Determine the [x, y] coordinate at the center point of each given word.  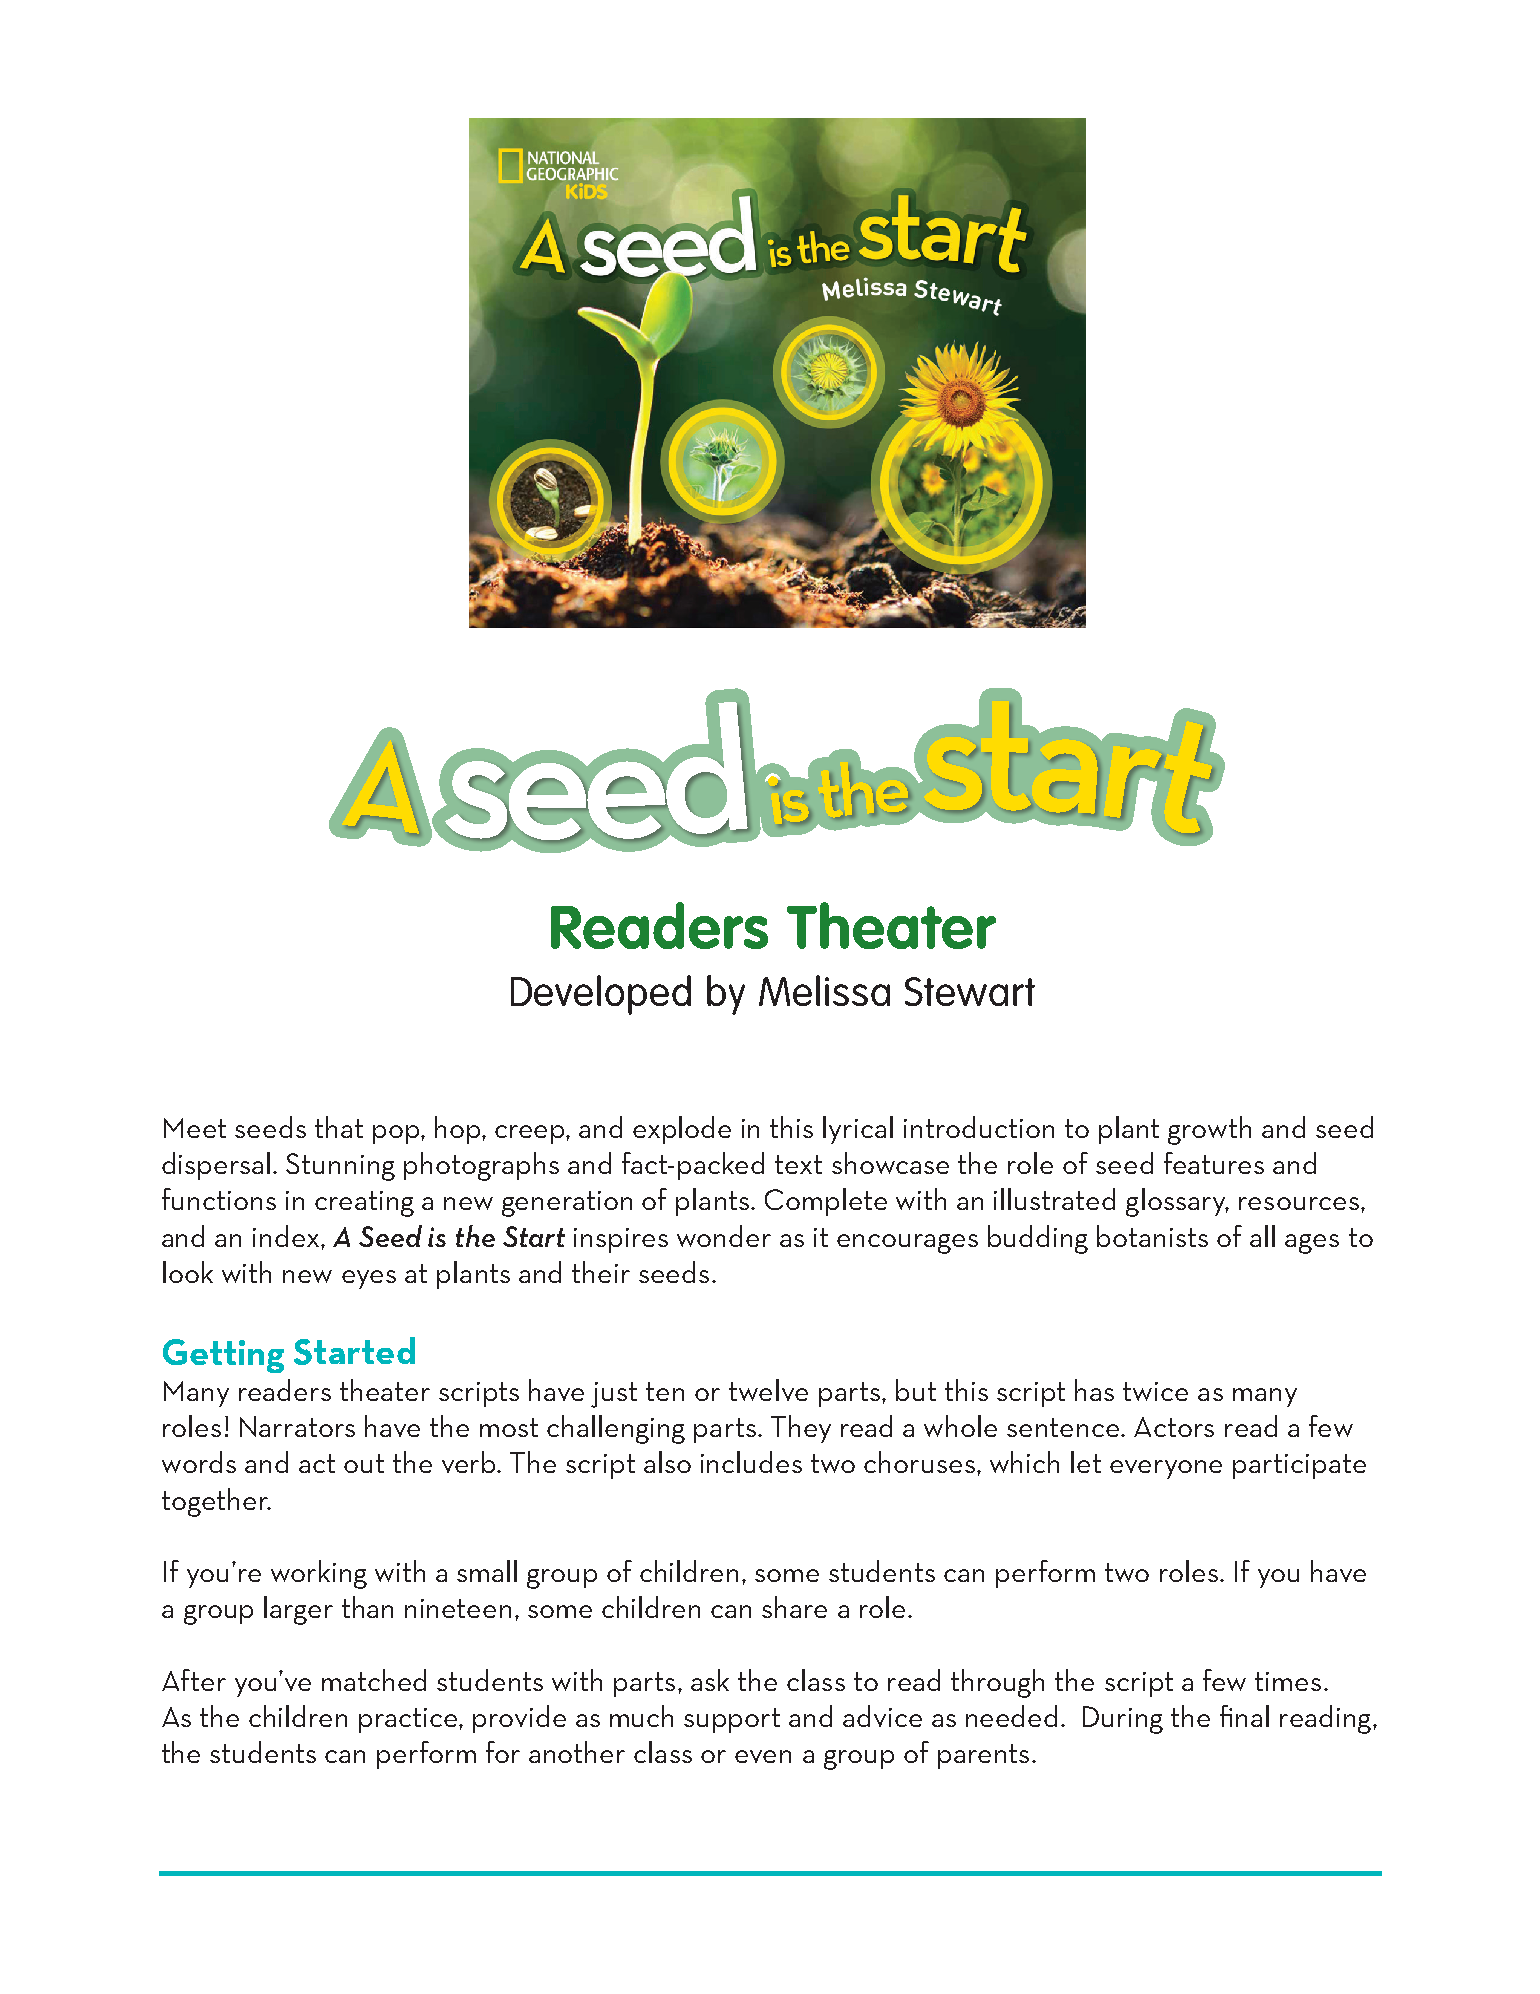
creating [364, 1204]
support [732, 1720]
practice [409, 1720]
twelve [768, 1390]
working [319, 1574]
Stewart [970, 991]
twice [1155, 1391]
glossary [1177, 1202]
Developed [601, 995]
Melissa [824, 990]
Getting [223, 1356]
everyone [1166, 1469]
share [794, 1607]
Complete [826, 1202]
